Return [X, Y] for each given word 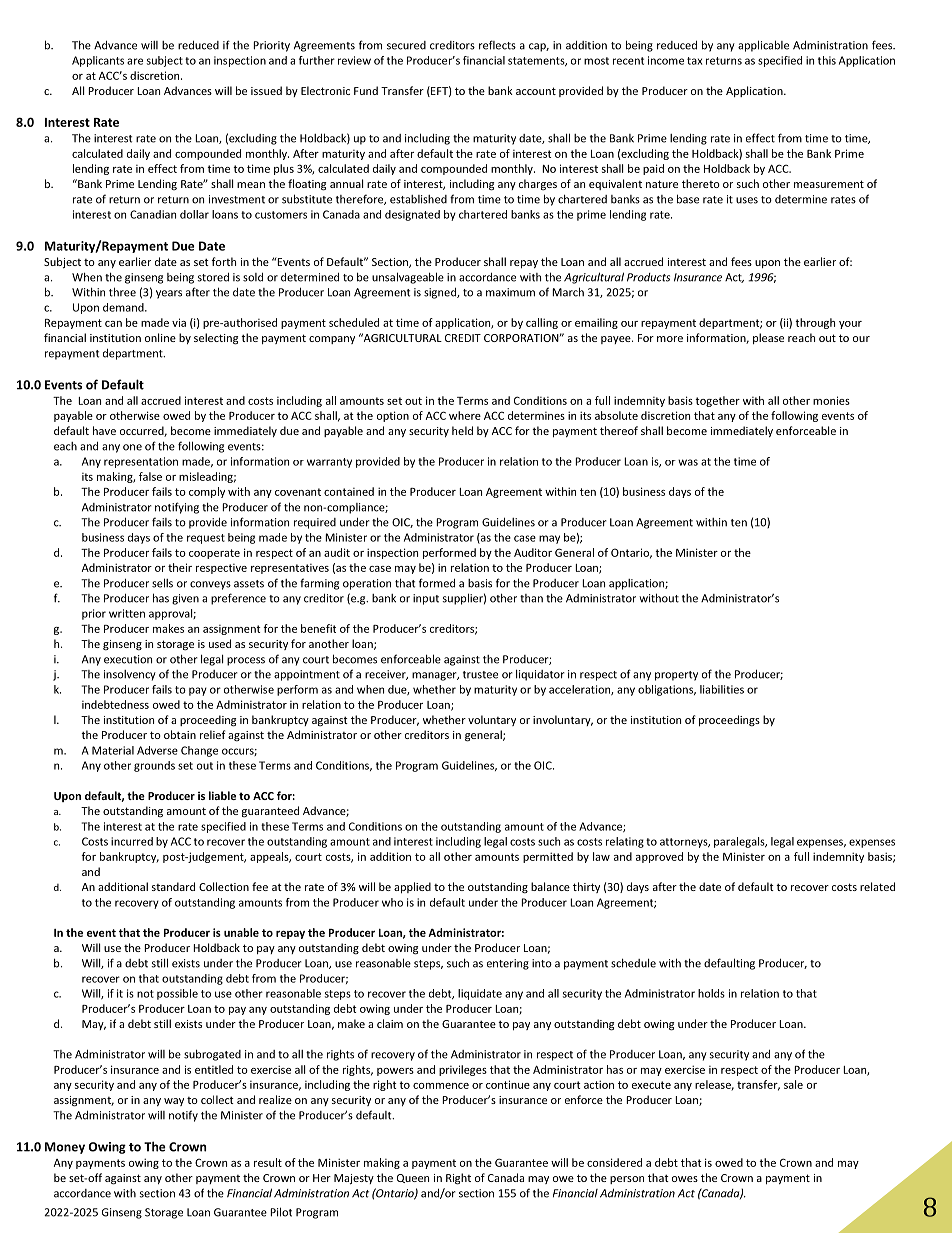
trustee [480, 675]
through [815, 323]
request [206, 539]
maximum [510, 292]
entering [508, 964]
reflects [497, 45]
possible [177, 994]
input [426, 599]
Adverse [157, 750]
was [688, 462]
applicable [763, 46]
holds [711, 993]
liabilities [722, 689]
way [174, 1102]
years [169, 294]
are [135, 61]
